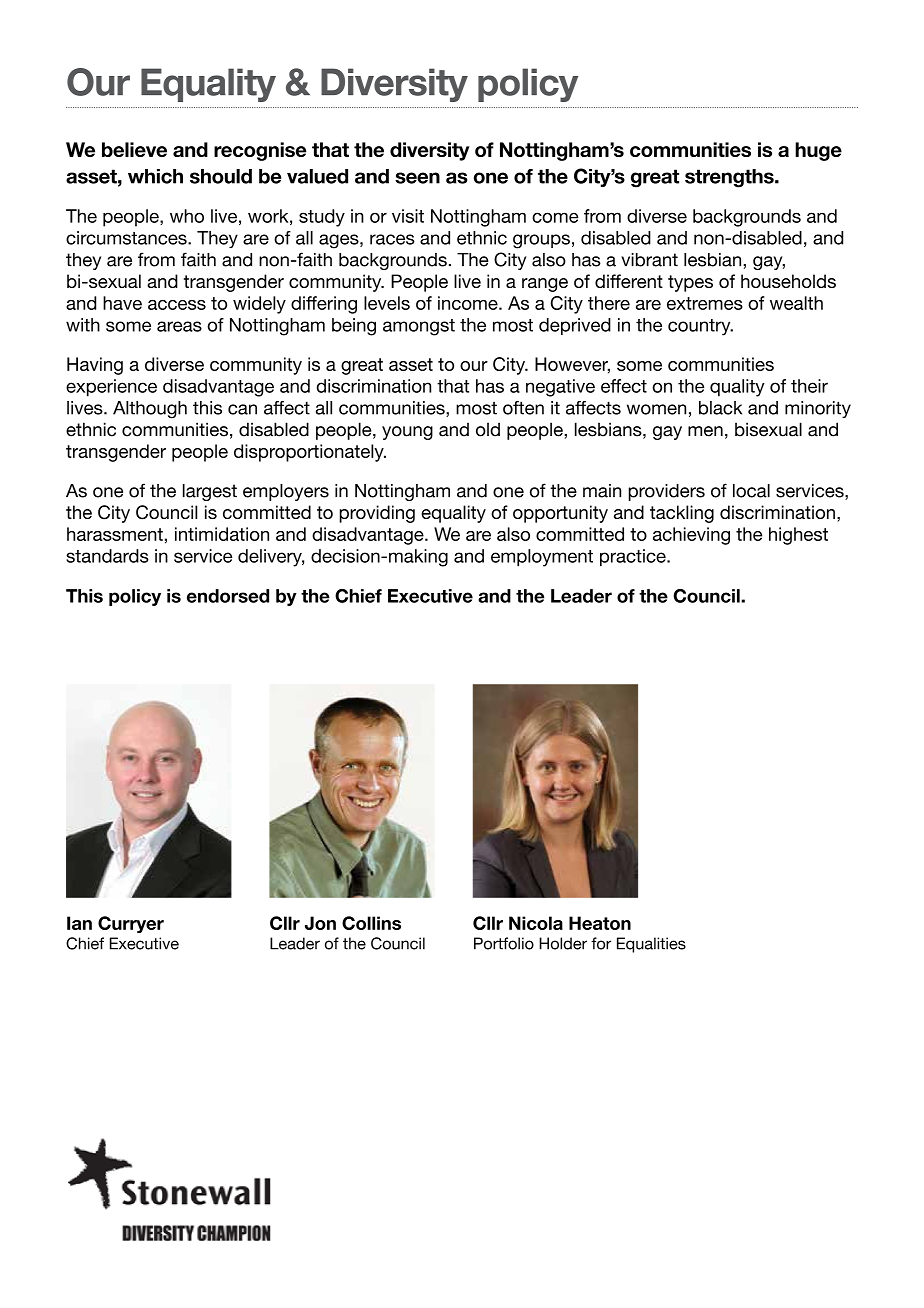  I want to click on practice, so click(634, 558).
